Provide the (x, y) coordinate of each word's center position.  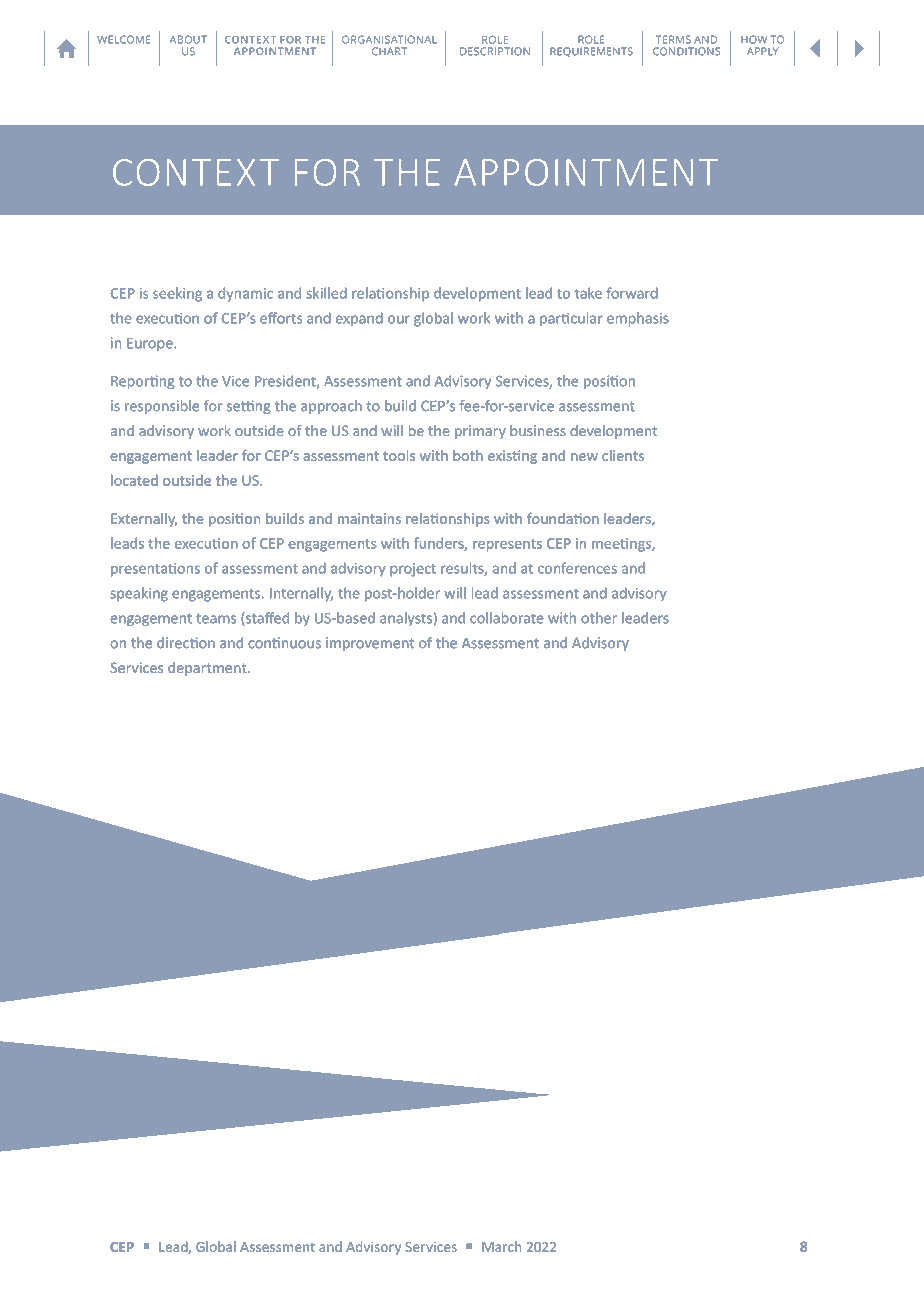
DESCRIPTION (495, 51)
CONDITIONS (686, 51)
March (501, 1246)
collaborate (507, 618)
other (599, 618)
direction (186, 643)
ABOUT (188, 39)
